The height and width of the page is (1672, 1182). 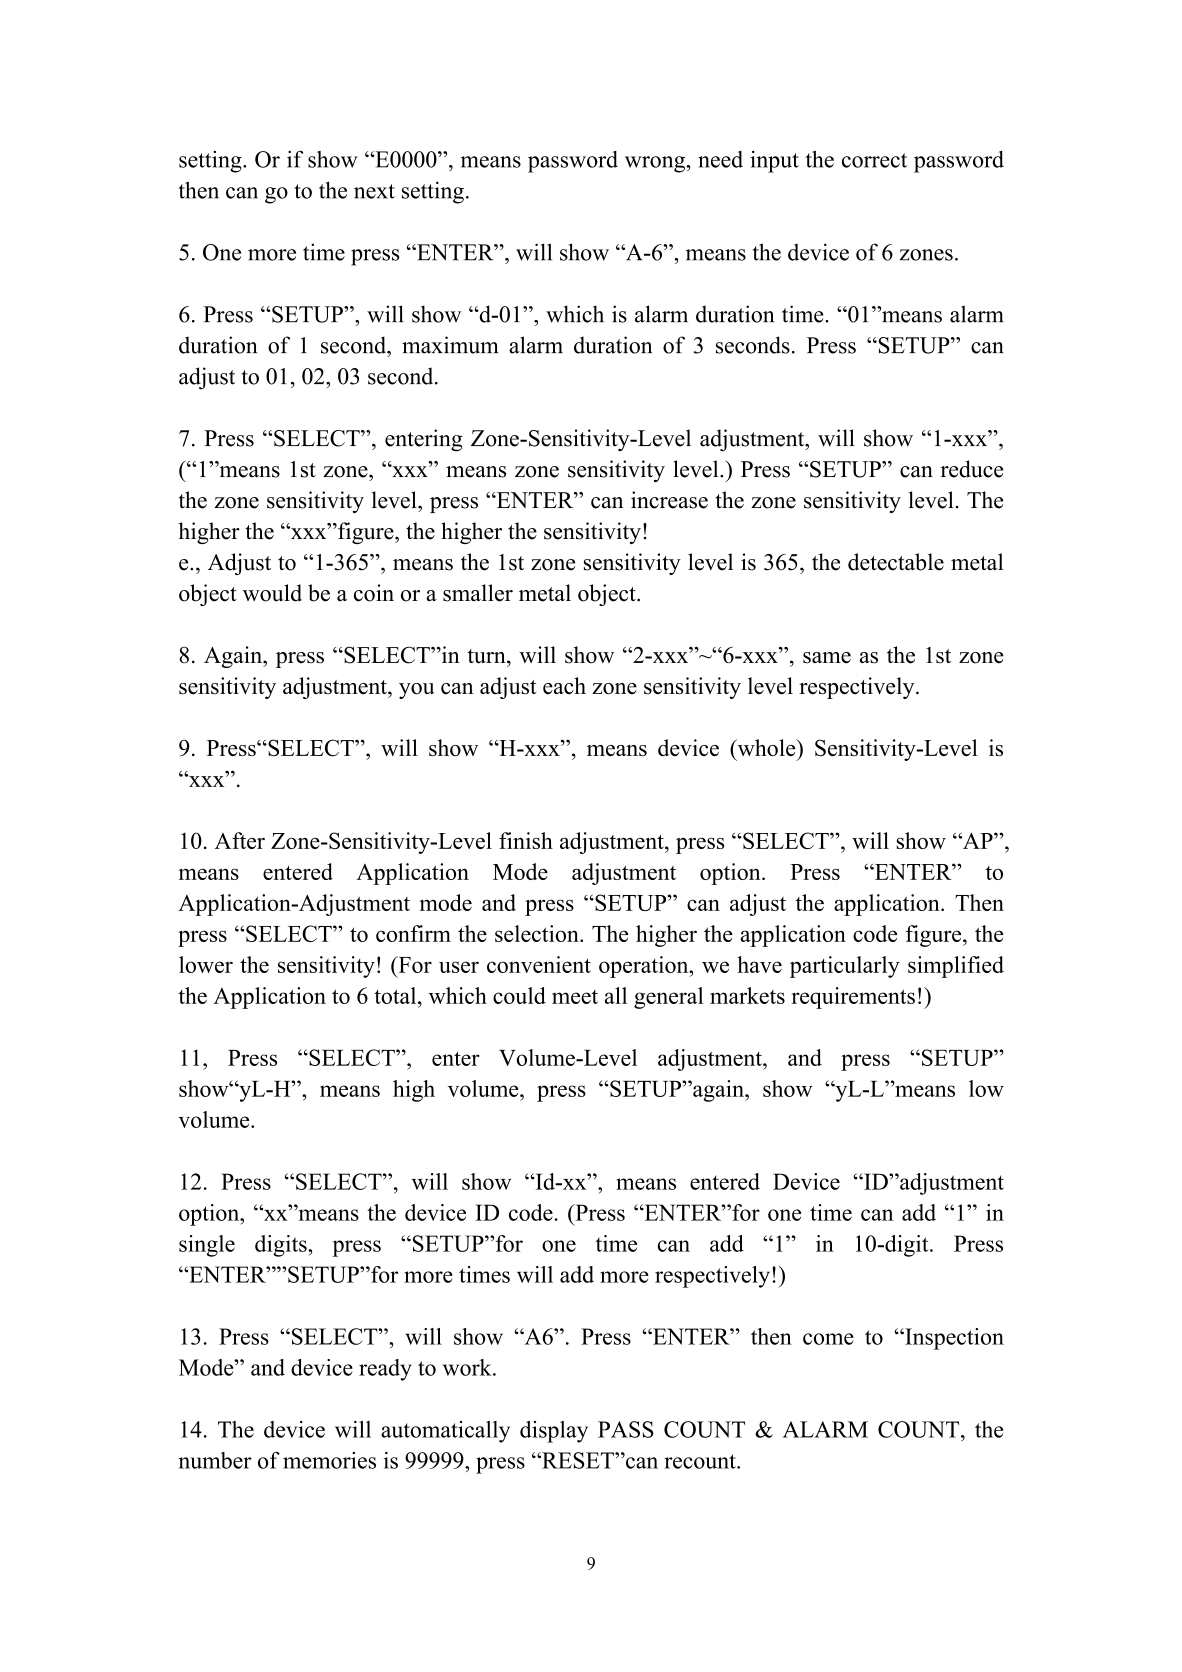 What do you see at coordinates (554, 1432) in the page?
I see `display` at bounding box center [554, 1432].
